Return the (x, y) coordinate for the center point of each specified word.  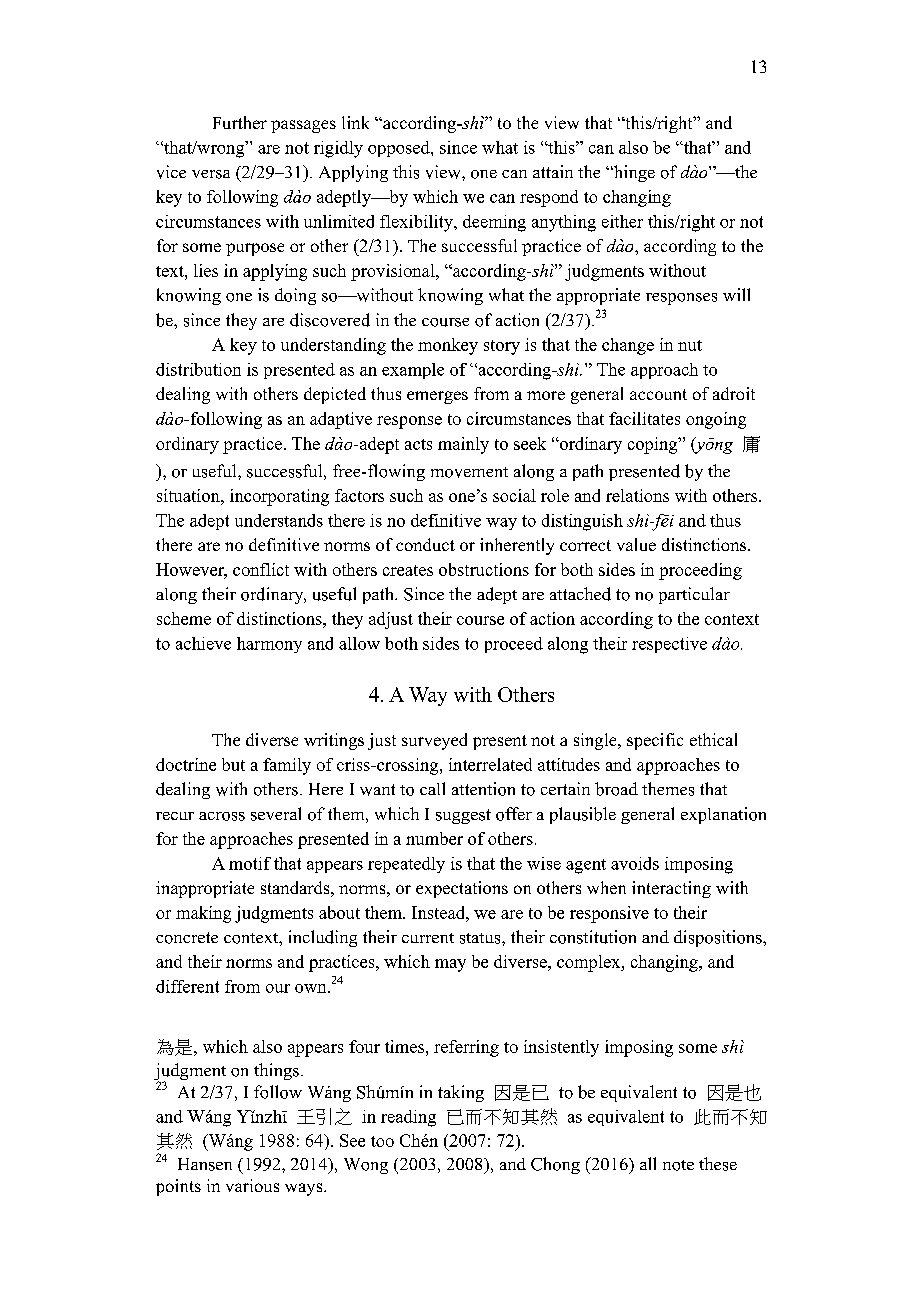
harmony (269, 645)
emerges (437, 397)
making (203, 914)
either (622, 221)
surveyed (434, 741)
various (252, 1185)
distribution (198, 369)
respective (669, 645)
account (658, 394)
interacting (671, 889)
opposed (400, 149)
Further (240, 122)
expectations (462, 889)
